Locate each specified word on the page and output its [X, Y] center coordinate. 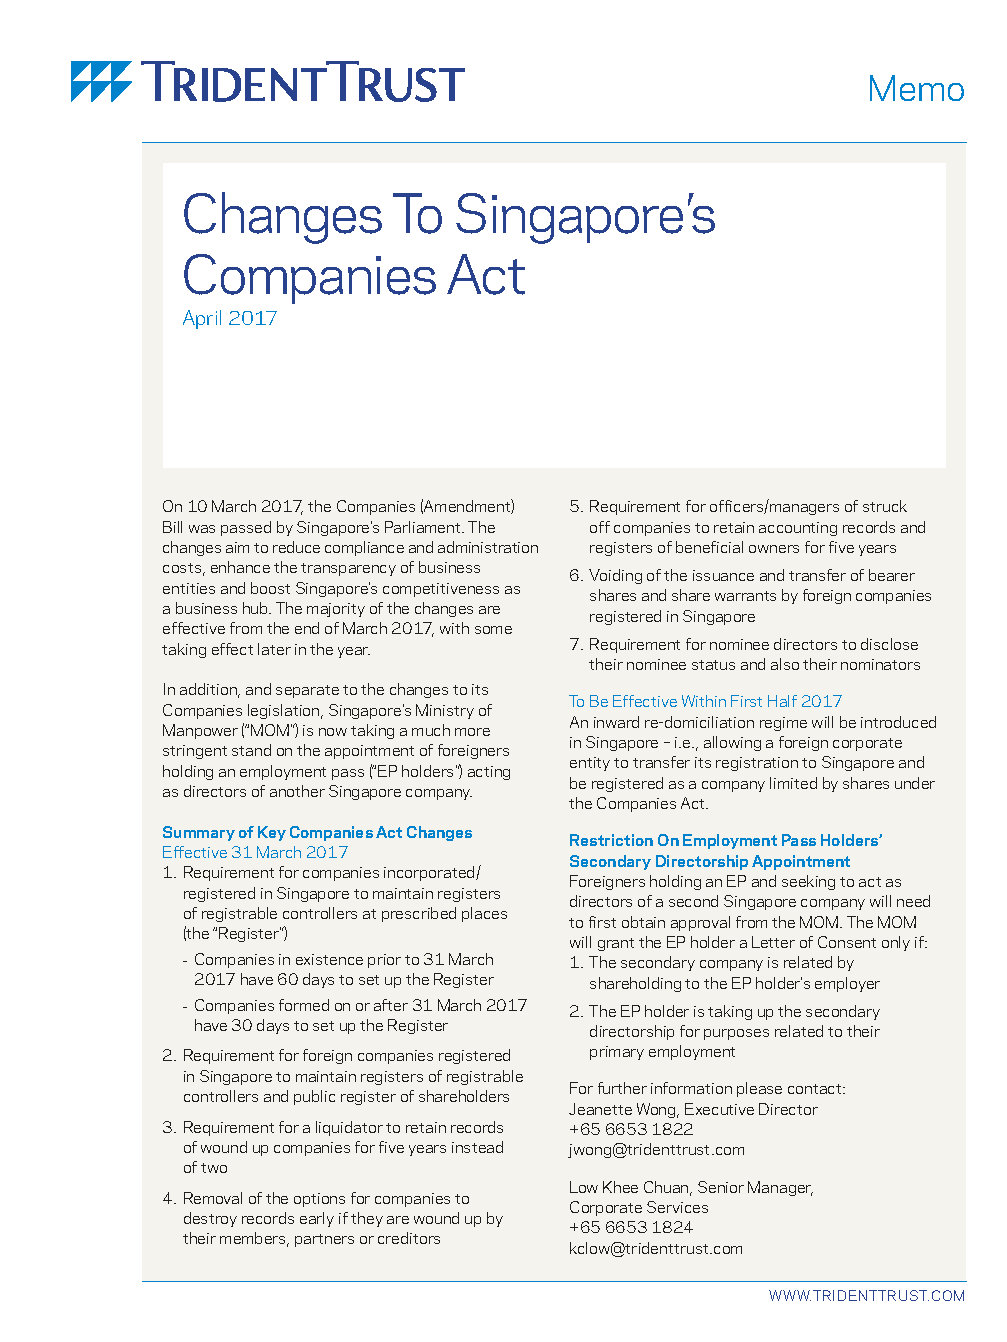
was [202, 529]
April [202, 319]
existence [329, 959]
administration [488, 547]
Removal [213, 1198]
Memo [917, 88]
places [484, 914]
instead [477, 1147]
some [493, 630]
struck [885, 506]
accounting [798, 529]
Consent [847, 942]
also [785, 664]
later [274, 649]
